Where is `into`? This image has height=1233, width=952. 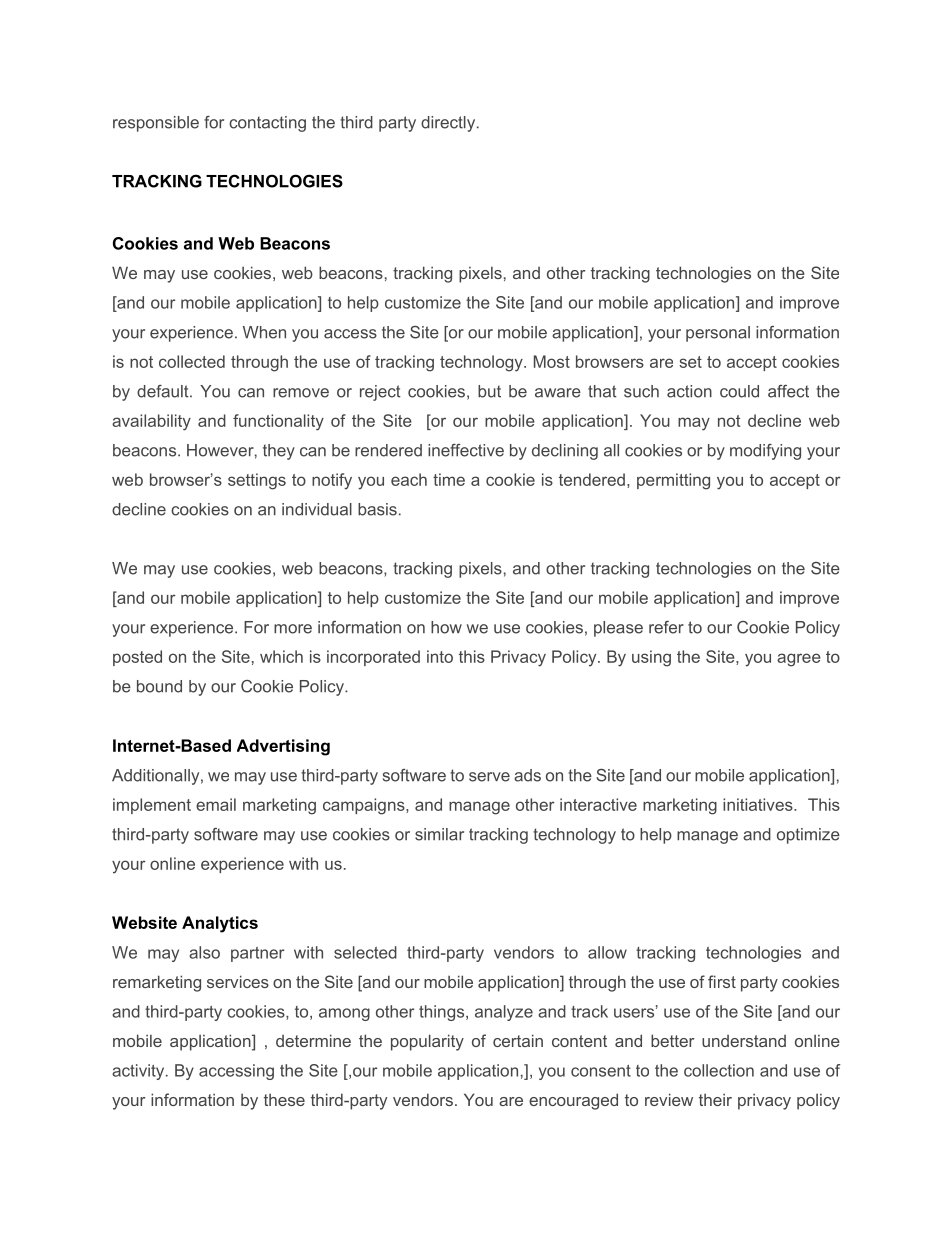
into is located at coordinates (440, 656).
